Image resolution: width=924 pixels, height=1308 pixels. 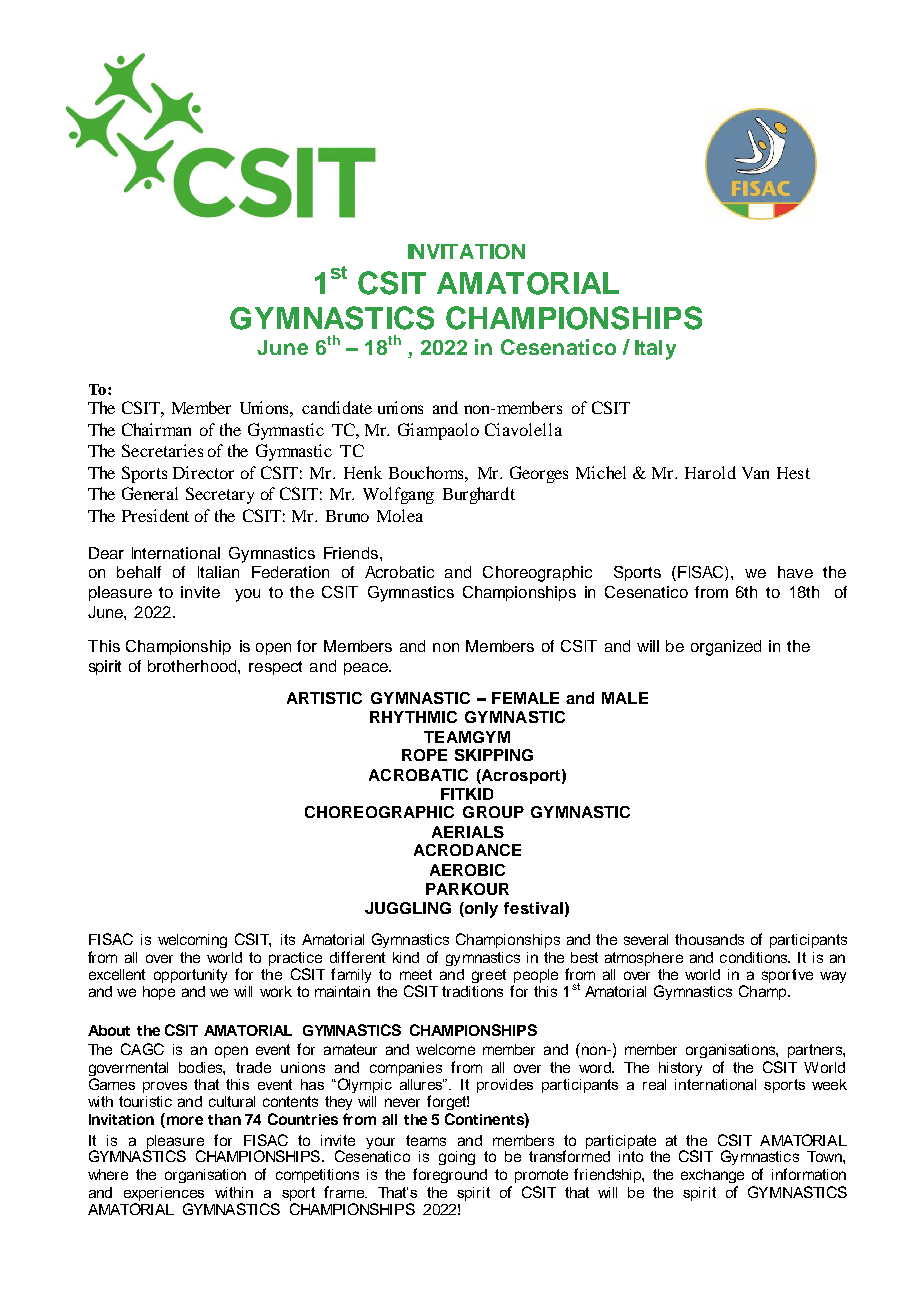 What do you see at coordinates (472, 991) in the screenshot?
I see `traditions` at bounding box center [472, 991].
